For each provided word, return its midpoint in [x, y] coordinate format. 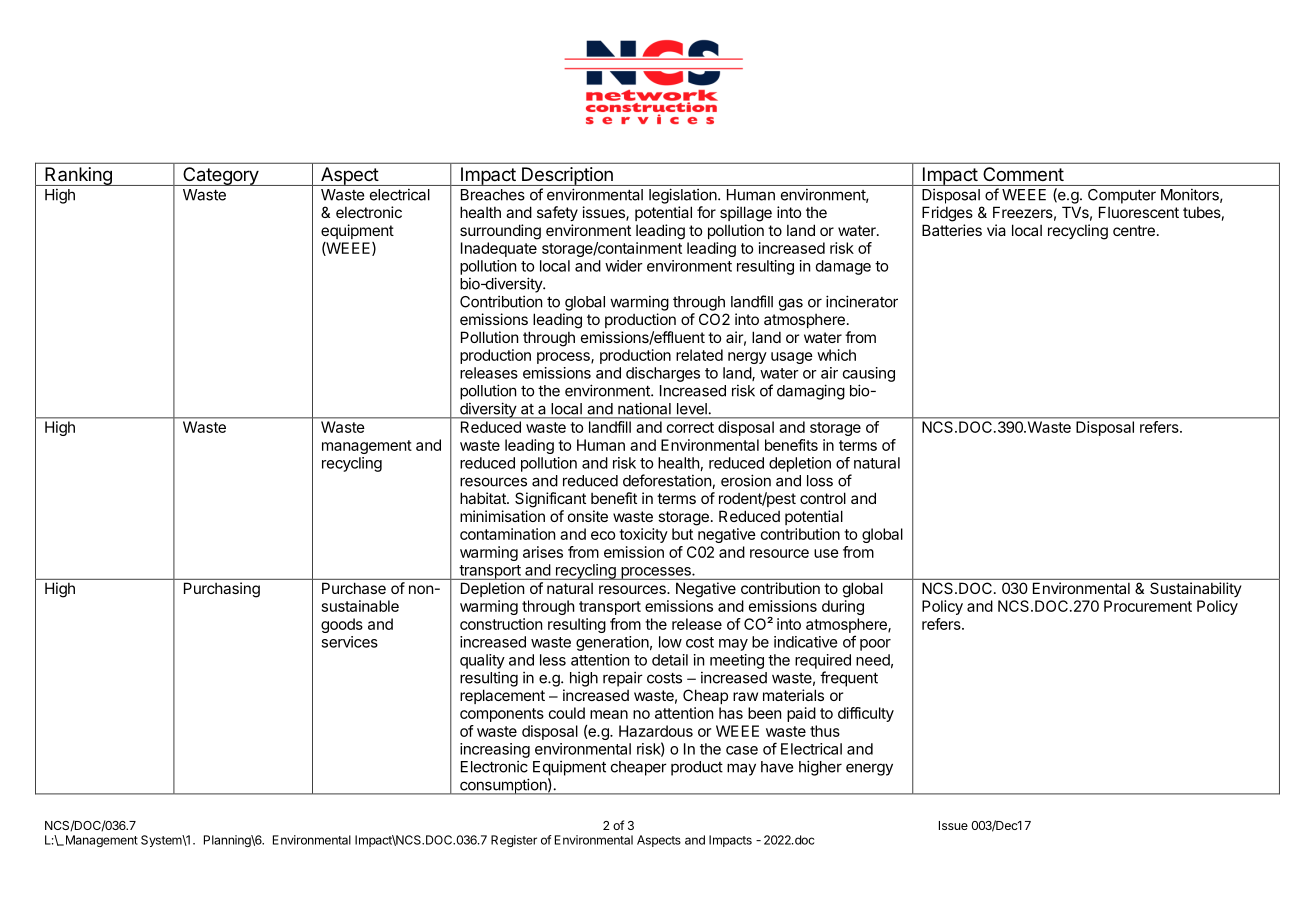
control [823, 498]
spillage [746, 214]
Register [514, 841]
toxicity [643, 535]
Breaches [493, 195]
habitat [484, 498]
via [996, 230]
